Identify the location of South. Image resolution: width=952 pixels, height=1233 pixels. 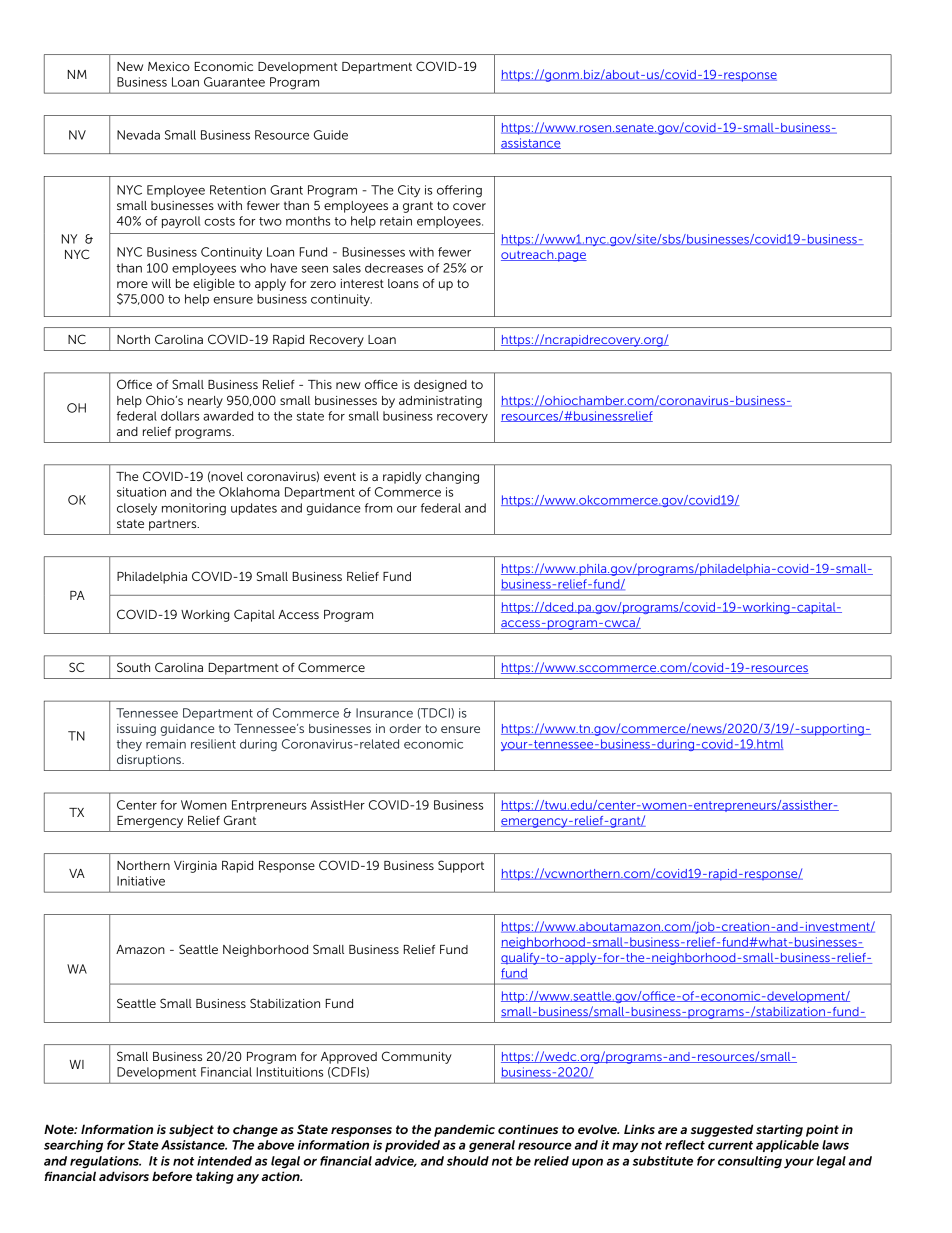
(133, 667).
